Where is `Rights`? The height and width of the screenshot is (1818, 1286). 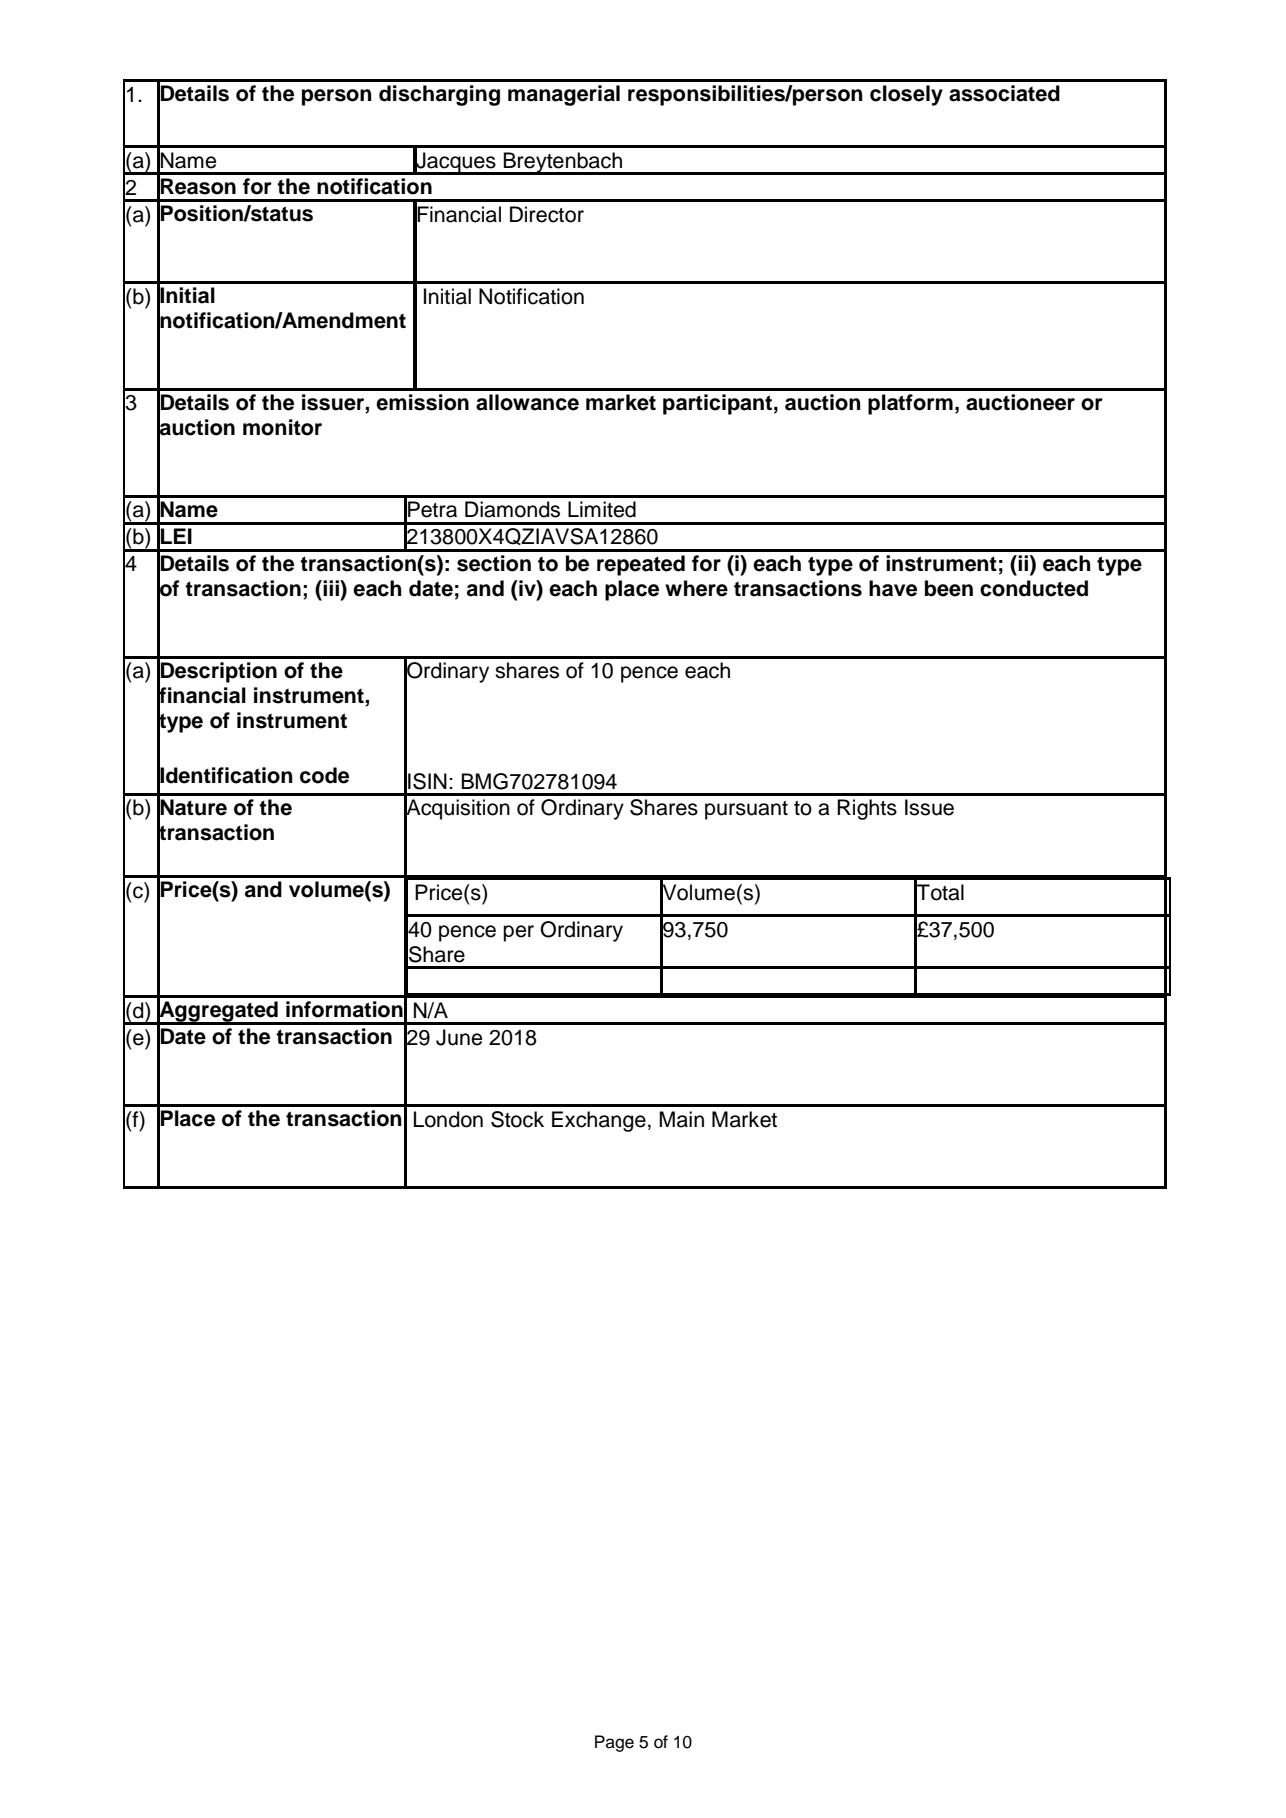
Rights is located at coordinates (867, 809).
